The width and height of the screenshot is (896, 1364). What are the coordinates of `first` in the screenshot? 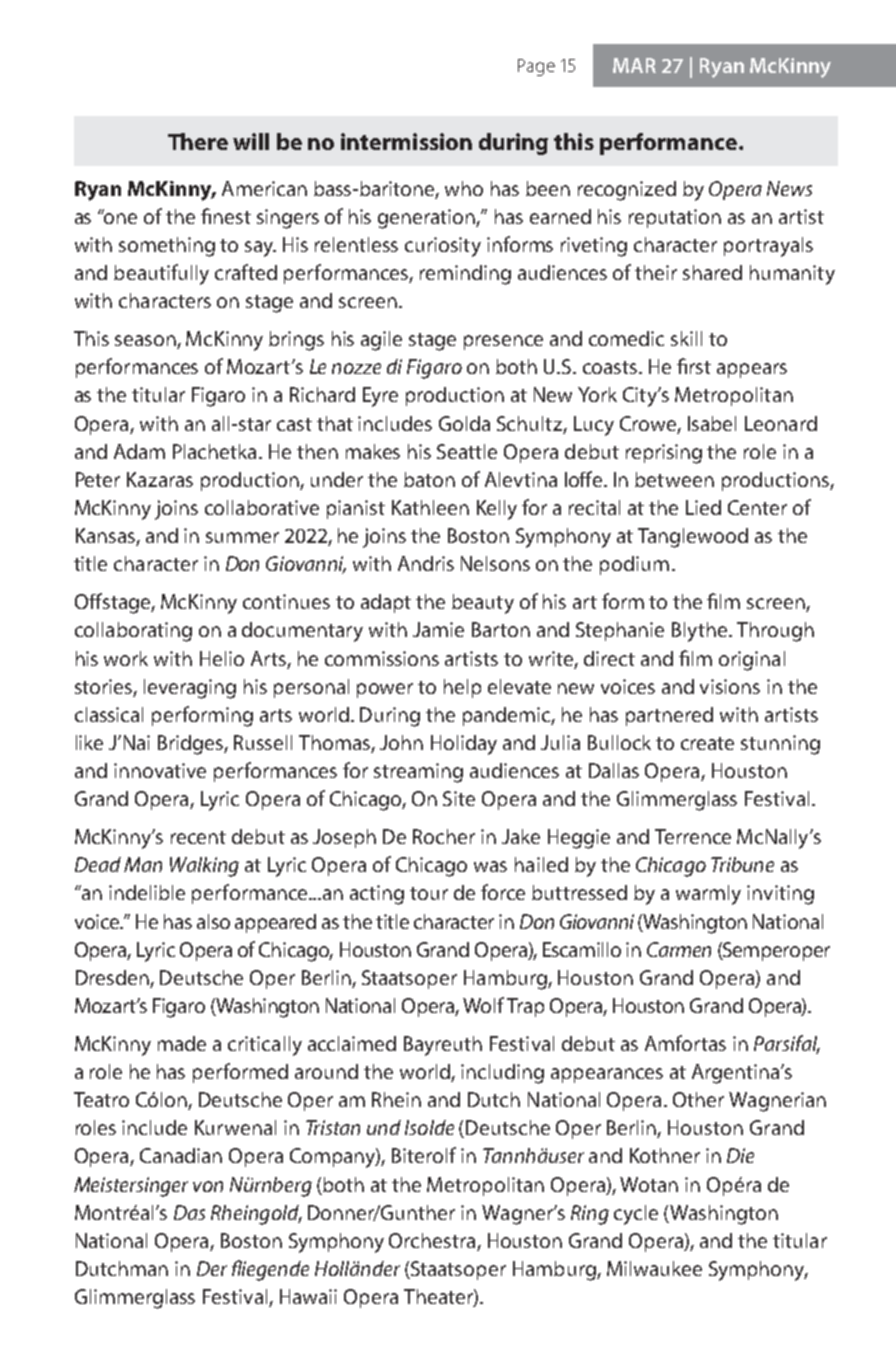 It's located at (694, 366).
